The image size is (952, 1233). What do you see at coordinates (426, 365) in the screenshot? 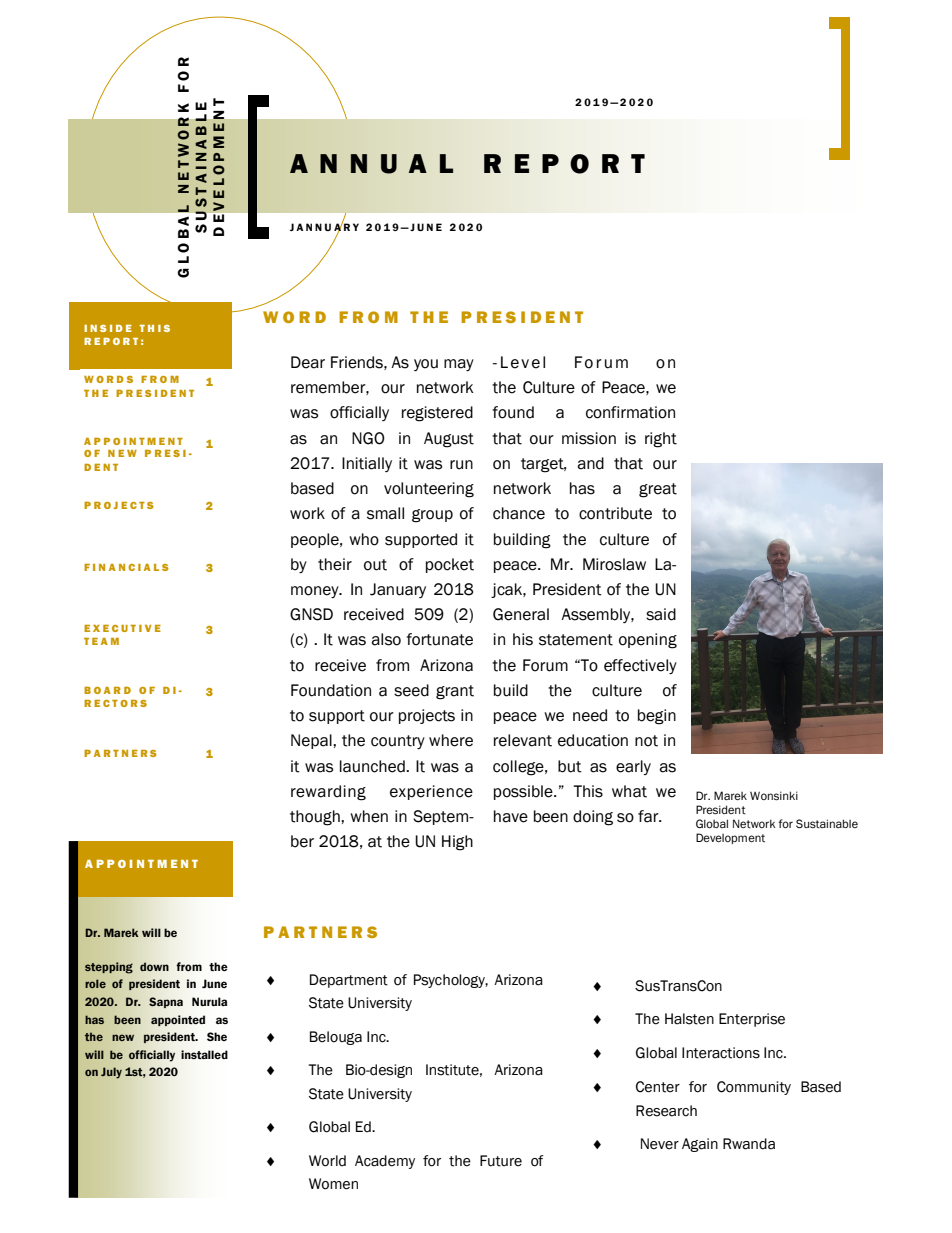
I see `you` at bounding box center [426, 365].
